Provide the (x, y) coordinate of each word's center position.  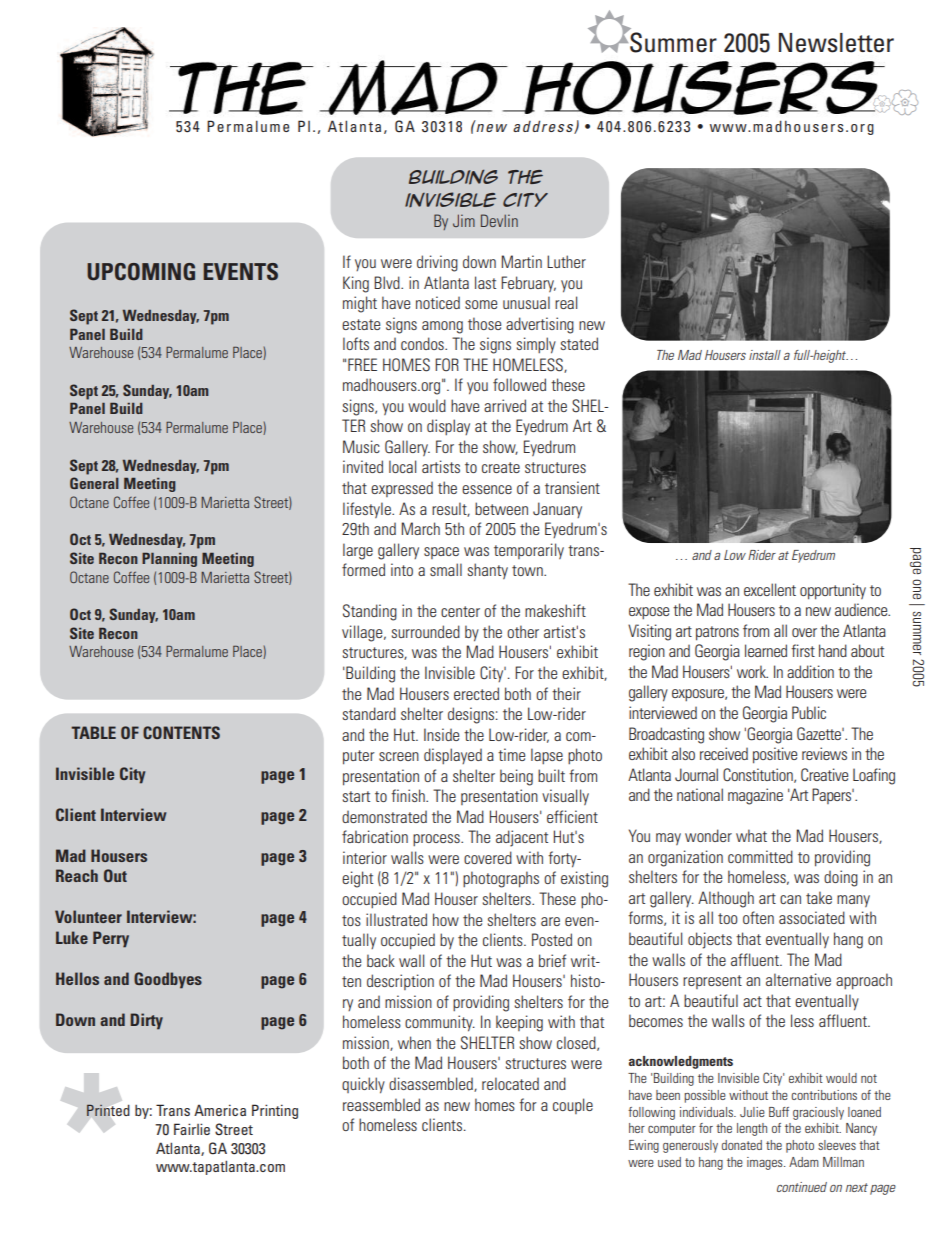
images (766, 1163)
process (437, 840)
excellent (770, 589)
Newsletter (836, 43)
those (484, 323)
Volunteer (88, 916)
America (220, 1110)
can (790, 899)
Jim (464, 220)
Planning (169, 560)
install (765, 355)
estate (361, 324)
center (460, 611)
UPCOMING (141, 272)
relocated (510, 1083)
